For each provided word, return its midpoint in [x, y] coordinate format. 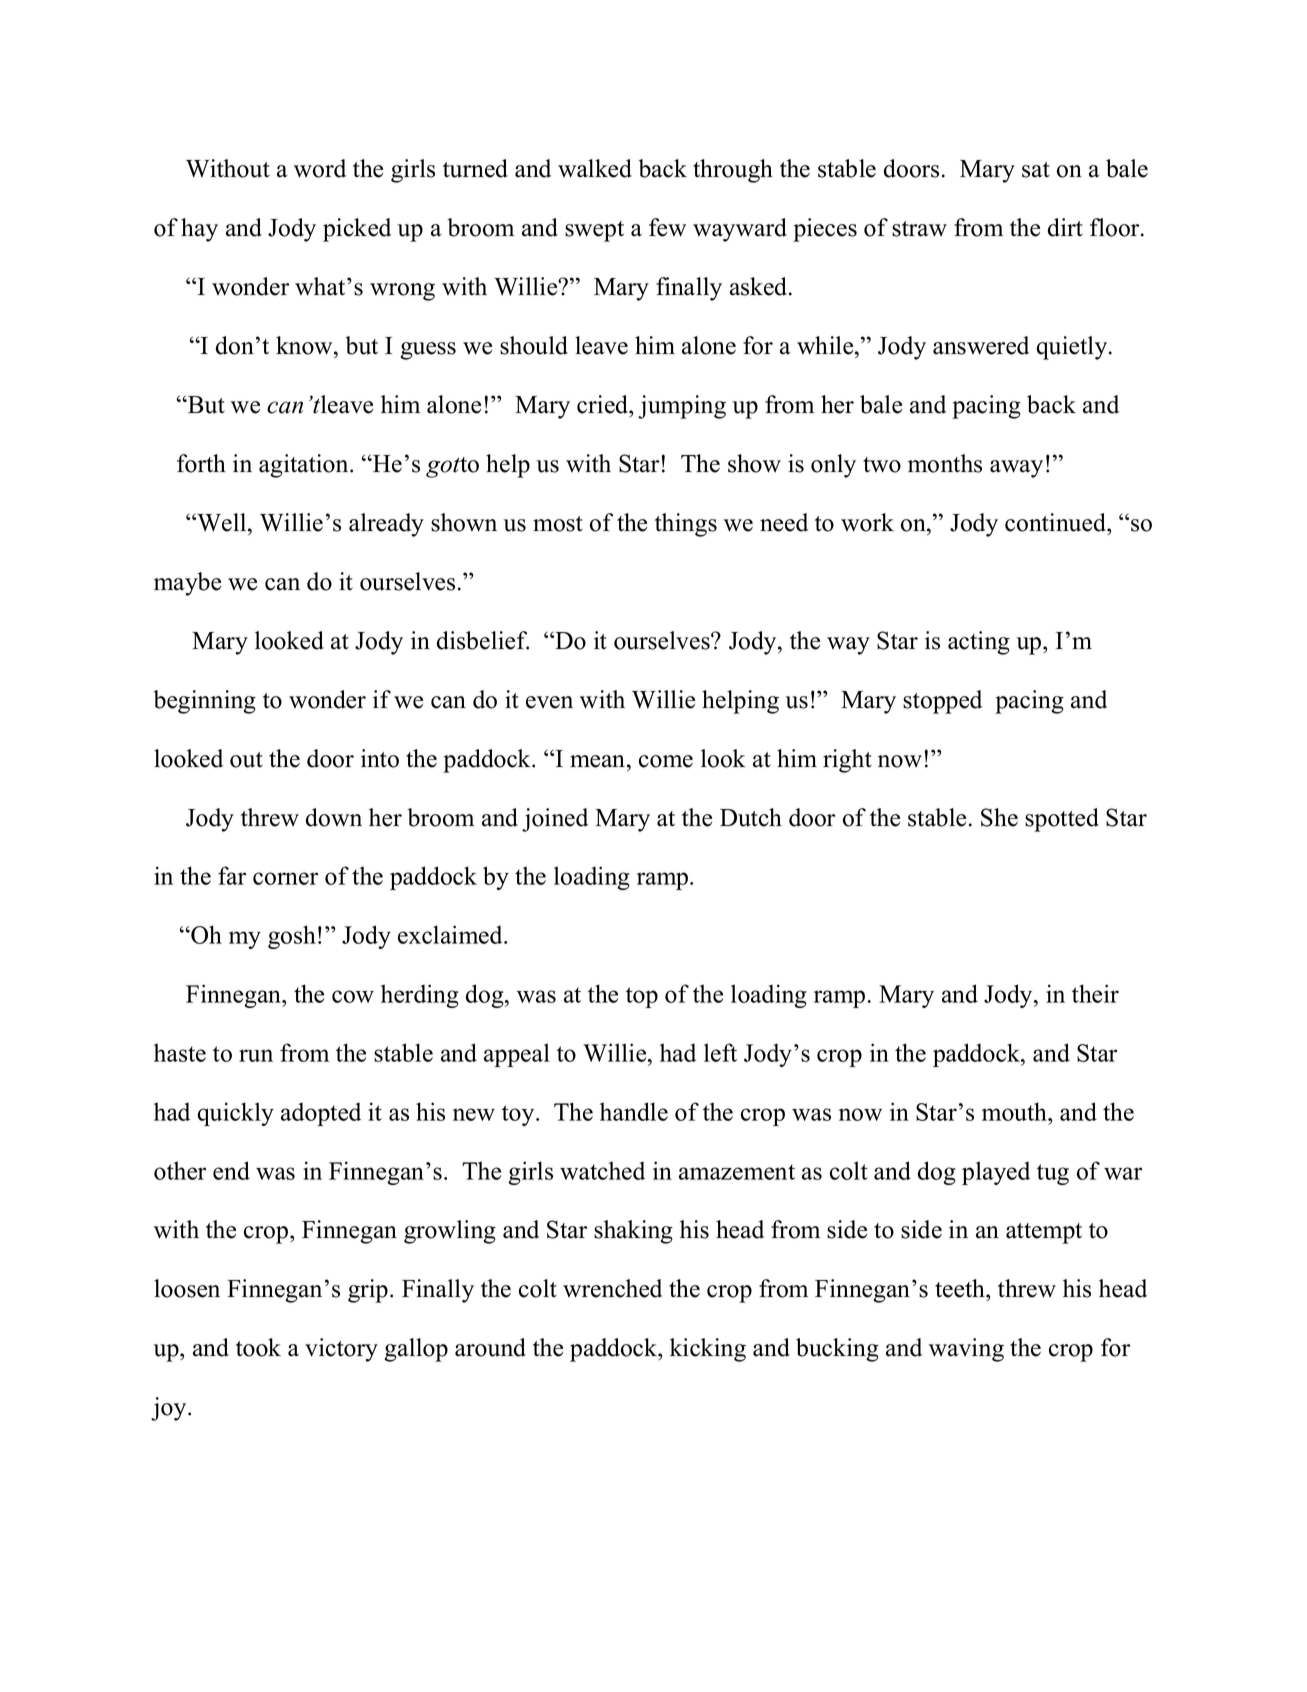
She [999, 817]
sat [1036, 170]
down [334, 817]
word [320, 168]
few [667, 227]
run [256, 1055]
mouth [1015, 1111]
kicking [708, 1350]
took [258, 1347]
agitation [305, 466]
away [1016, 469]
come [666, 761]
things [686, 525]
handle [634, 1111]
